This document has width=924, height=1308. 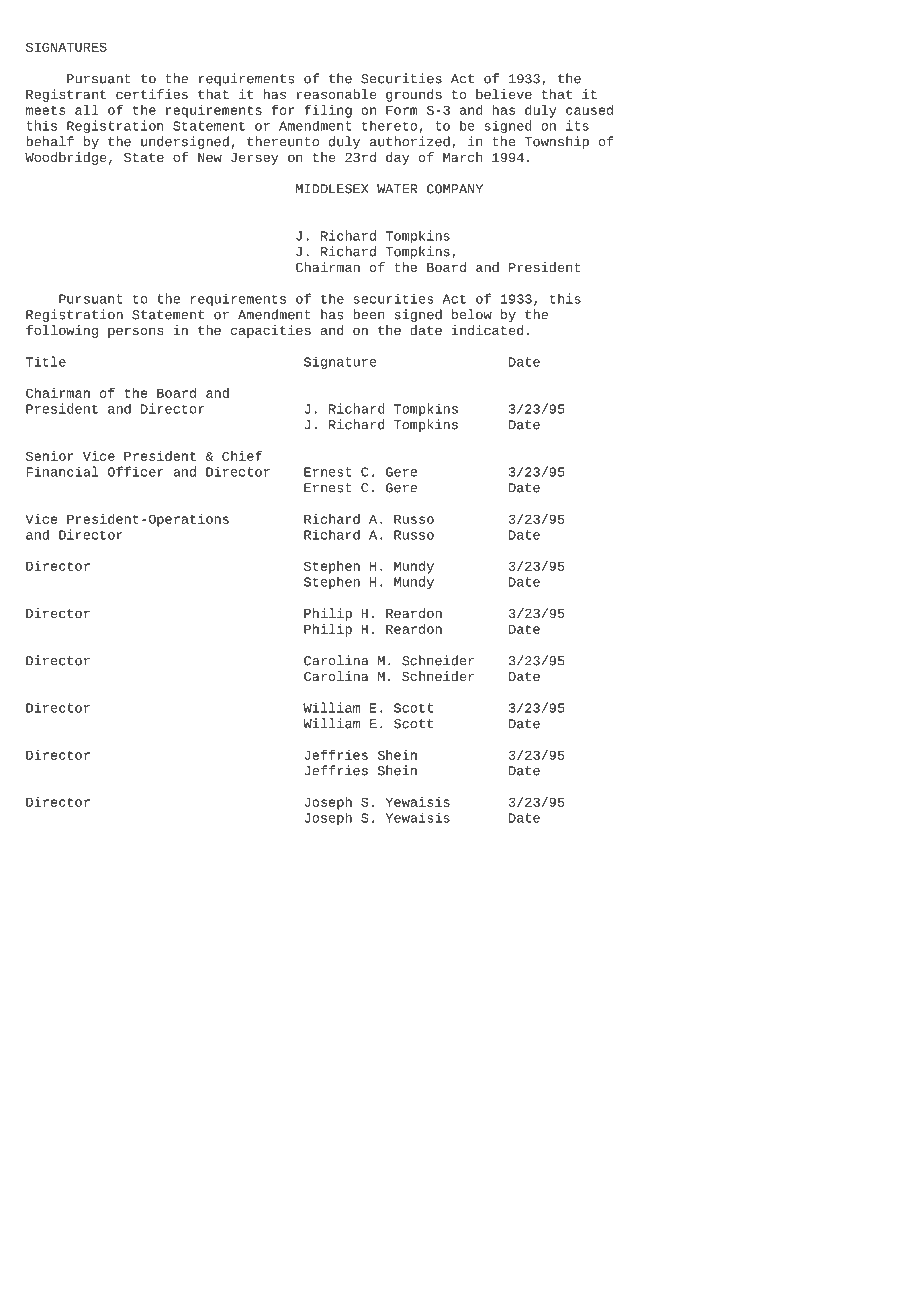 What do you see at coordinates (135, 332) in the document?
I see `persons` at bounding box center [135, 332].
